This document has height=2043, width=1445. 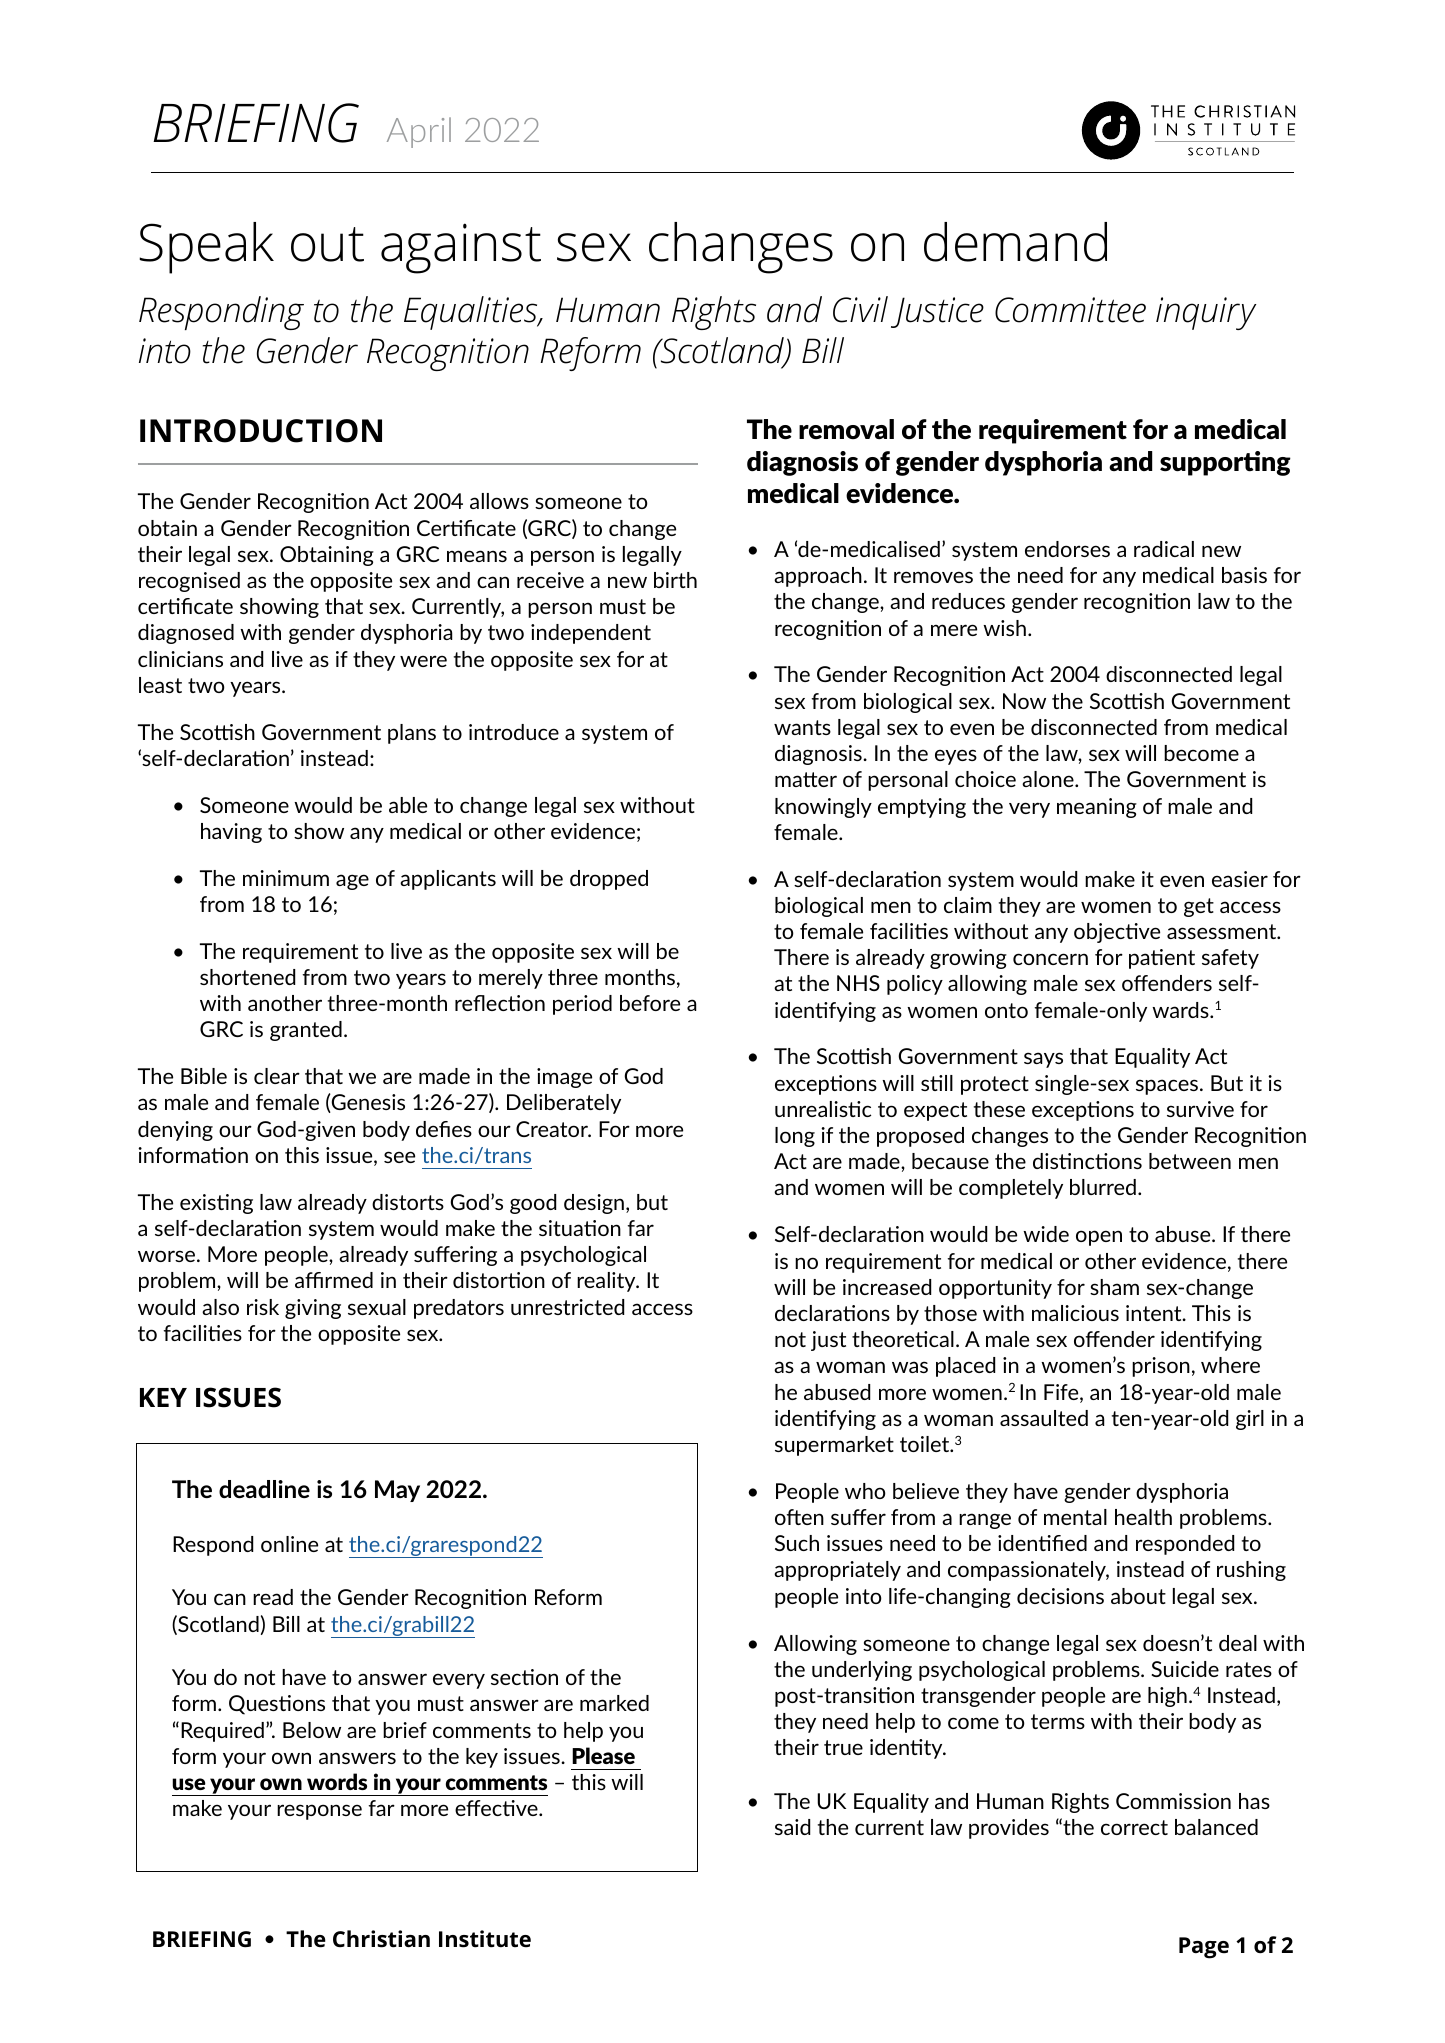 What do you see at coordinates (1015, 242) in the document?
I see `demand` at bounding box center [1015, 242].
